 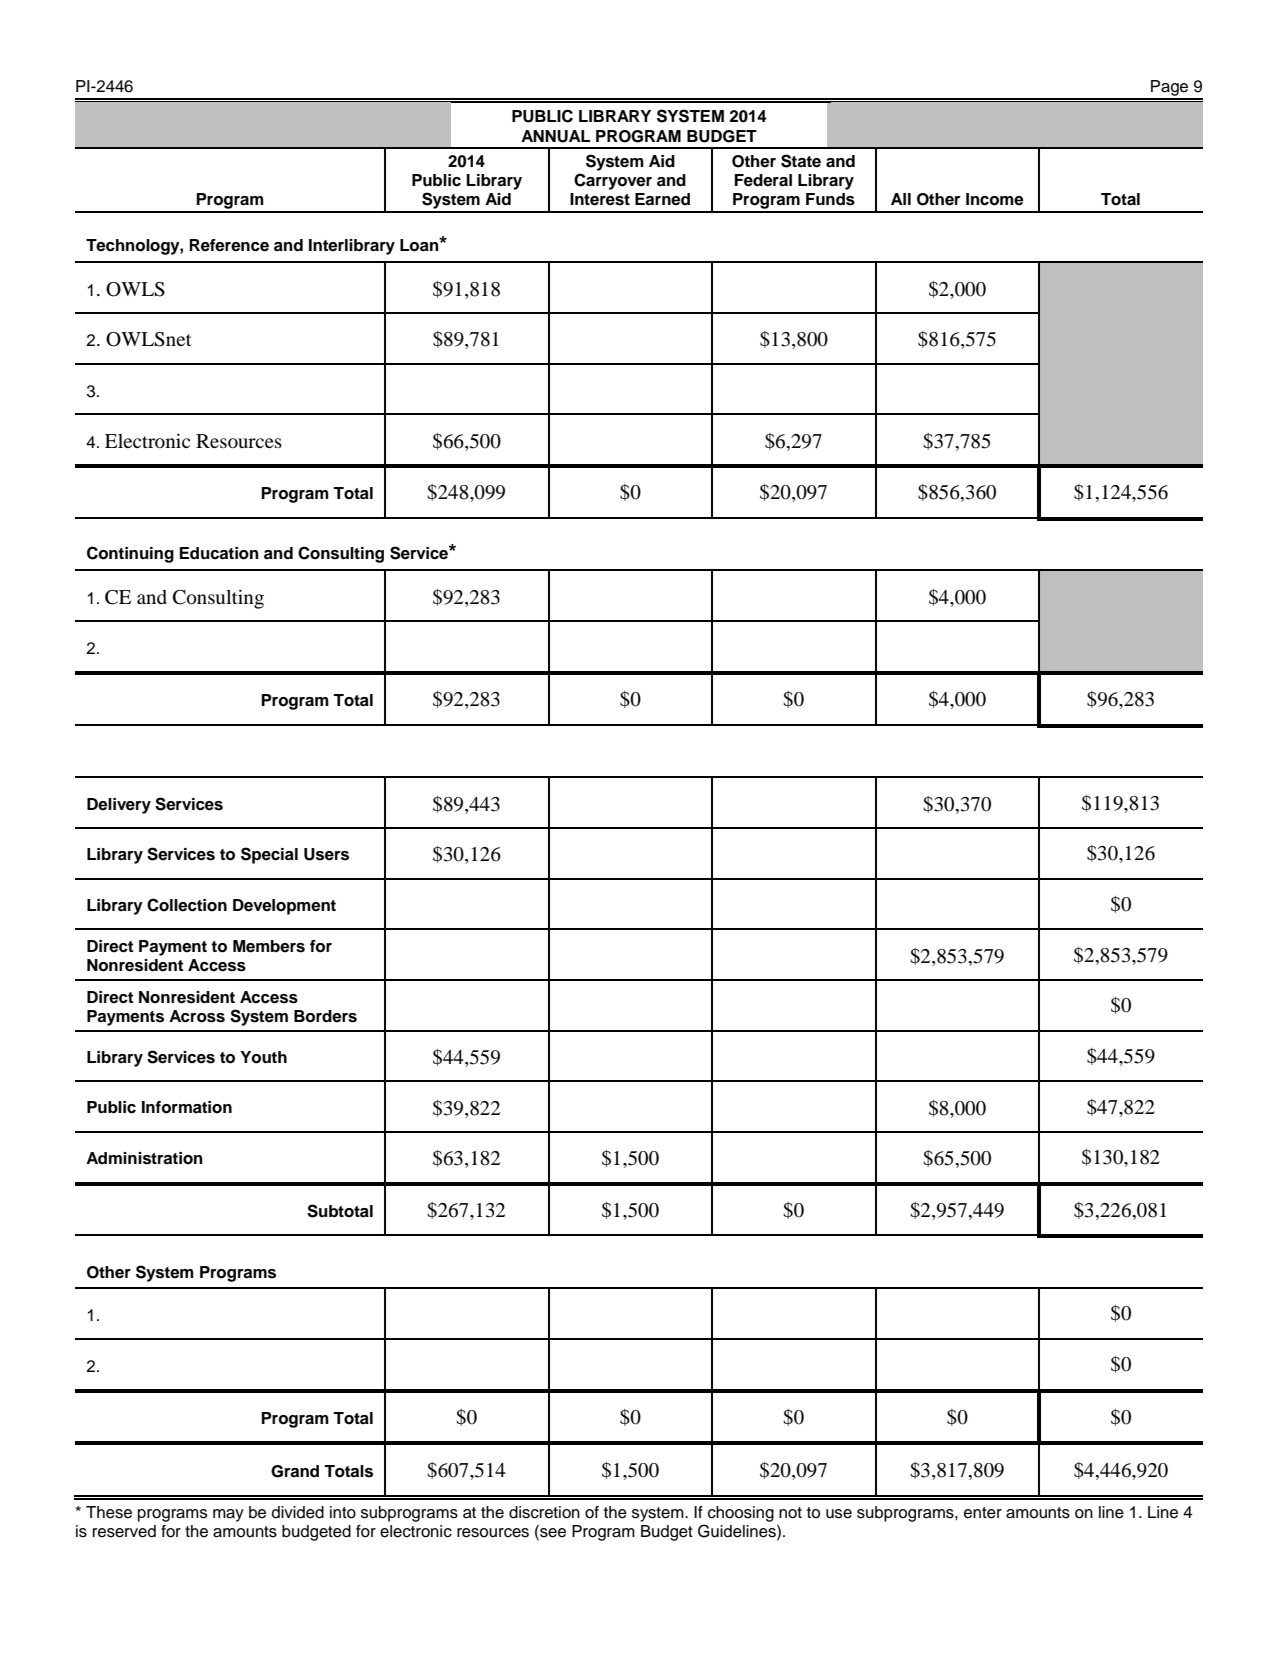 I want to click on Education, so click(x=219, y=553).
